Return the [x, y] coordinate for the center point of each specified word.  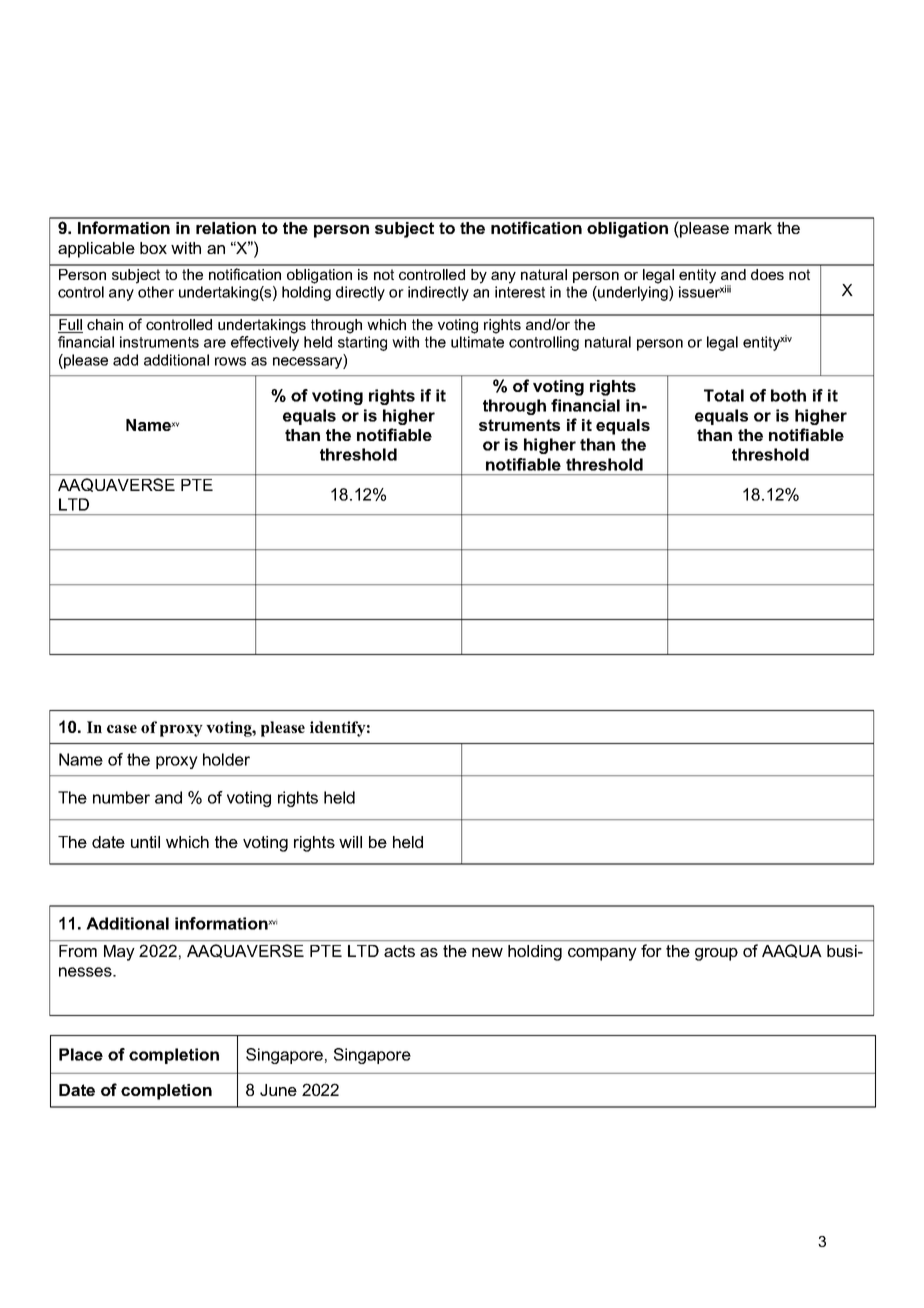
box [153, 248]
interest [520, 292]
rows [230, 361]
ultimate [477, 342]
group [716, 954]
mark [753, 228]
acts [399, 951]
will [350, 842]
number [121, 797]
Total [724, 395]
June [278, 1090]
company [602, 954]
